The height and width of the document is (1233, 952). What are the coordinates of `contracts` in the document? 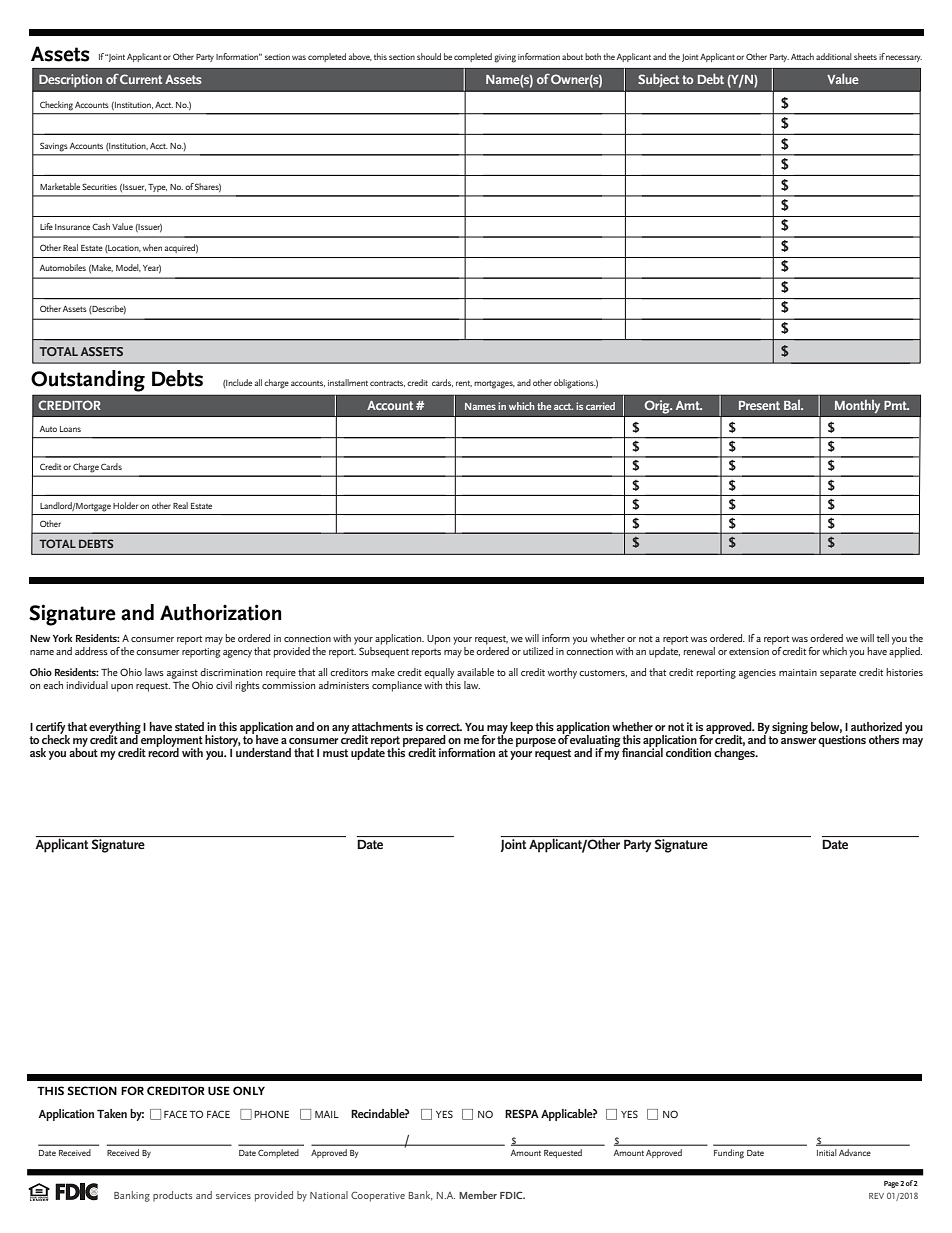 It's located at (387, 383).
